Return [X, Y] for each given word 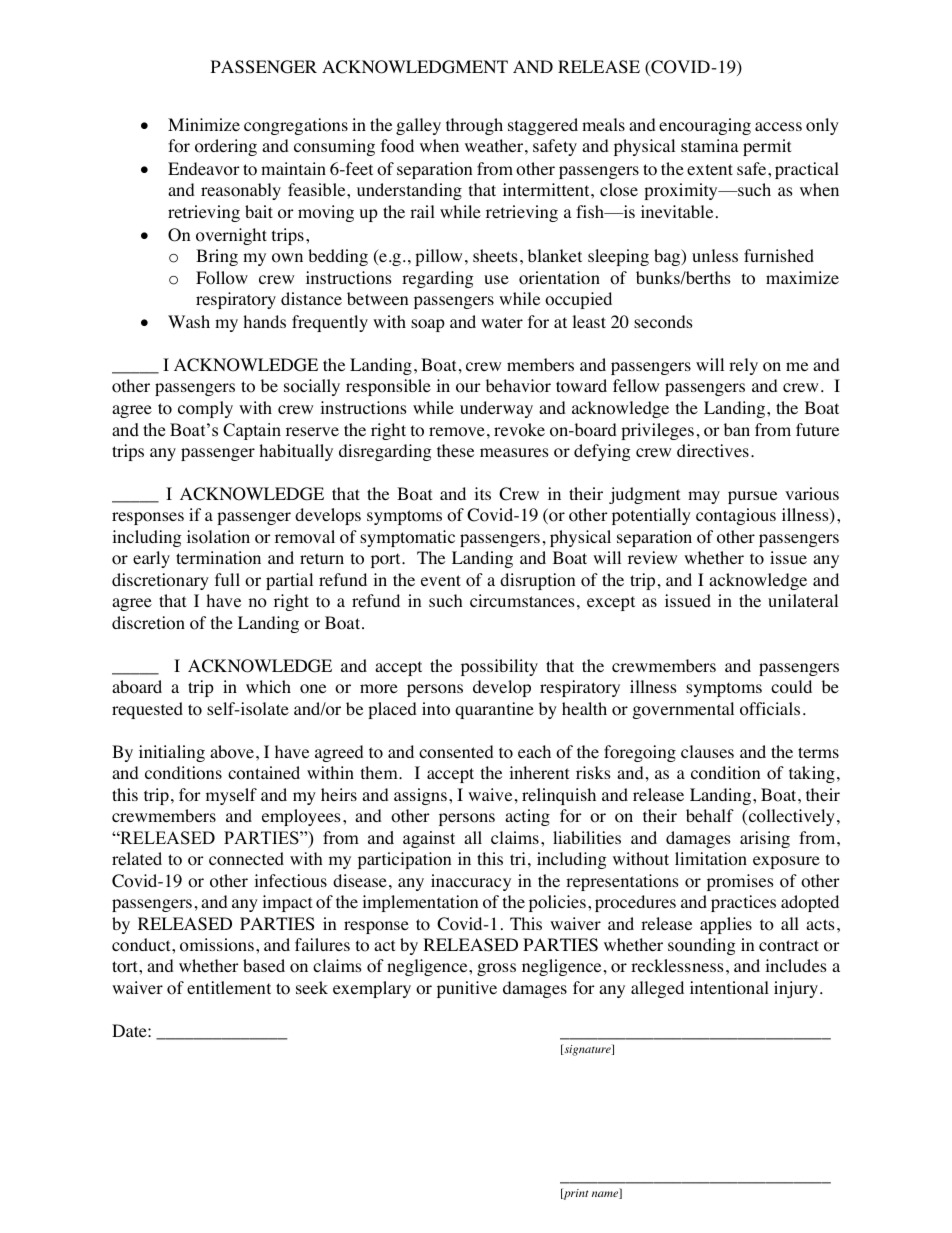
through [474, 126]
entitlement [229, 987]
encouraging [705, 126]
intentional [729, 988]
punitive [467, 989]
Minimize [204, 124]
